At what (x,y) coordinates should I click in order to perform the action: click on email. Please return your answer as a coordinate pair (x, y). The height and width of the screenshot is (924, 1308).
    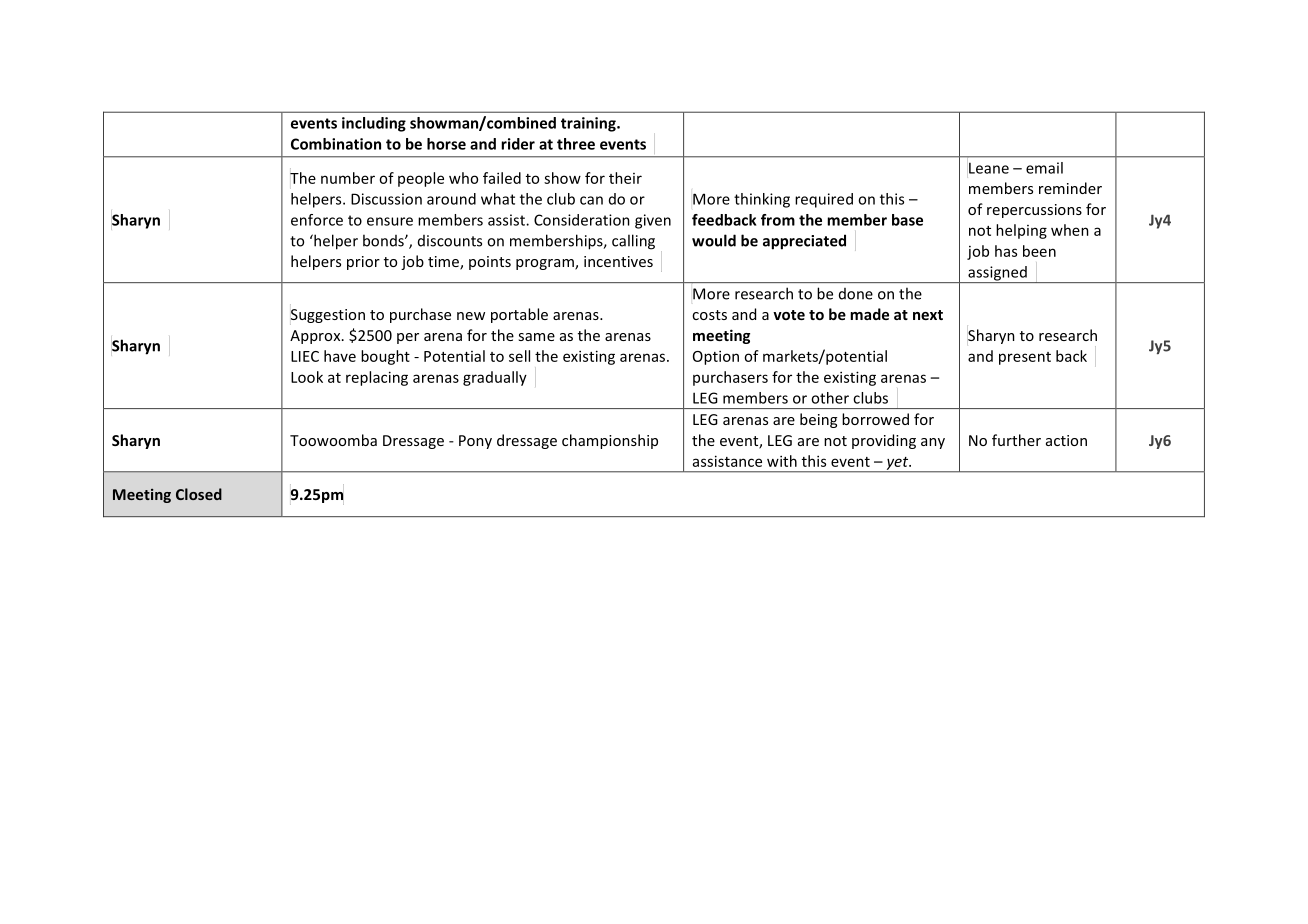
    Looking at the image, I should click on (1044, 168).
